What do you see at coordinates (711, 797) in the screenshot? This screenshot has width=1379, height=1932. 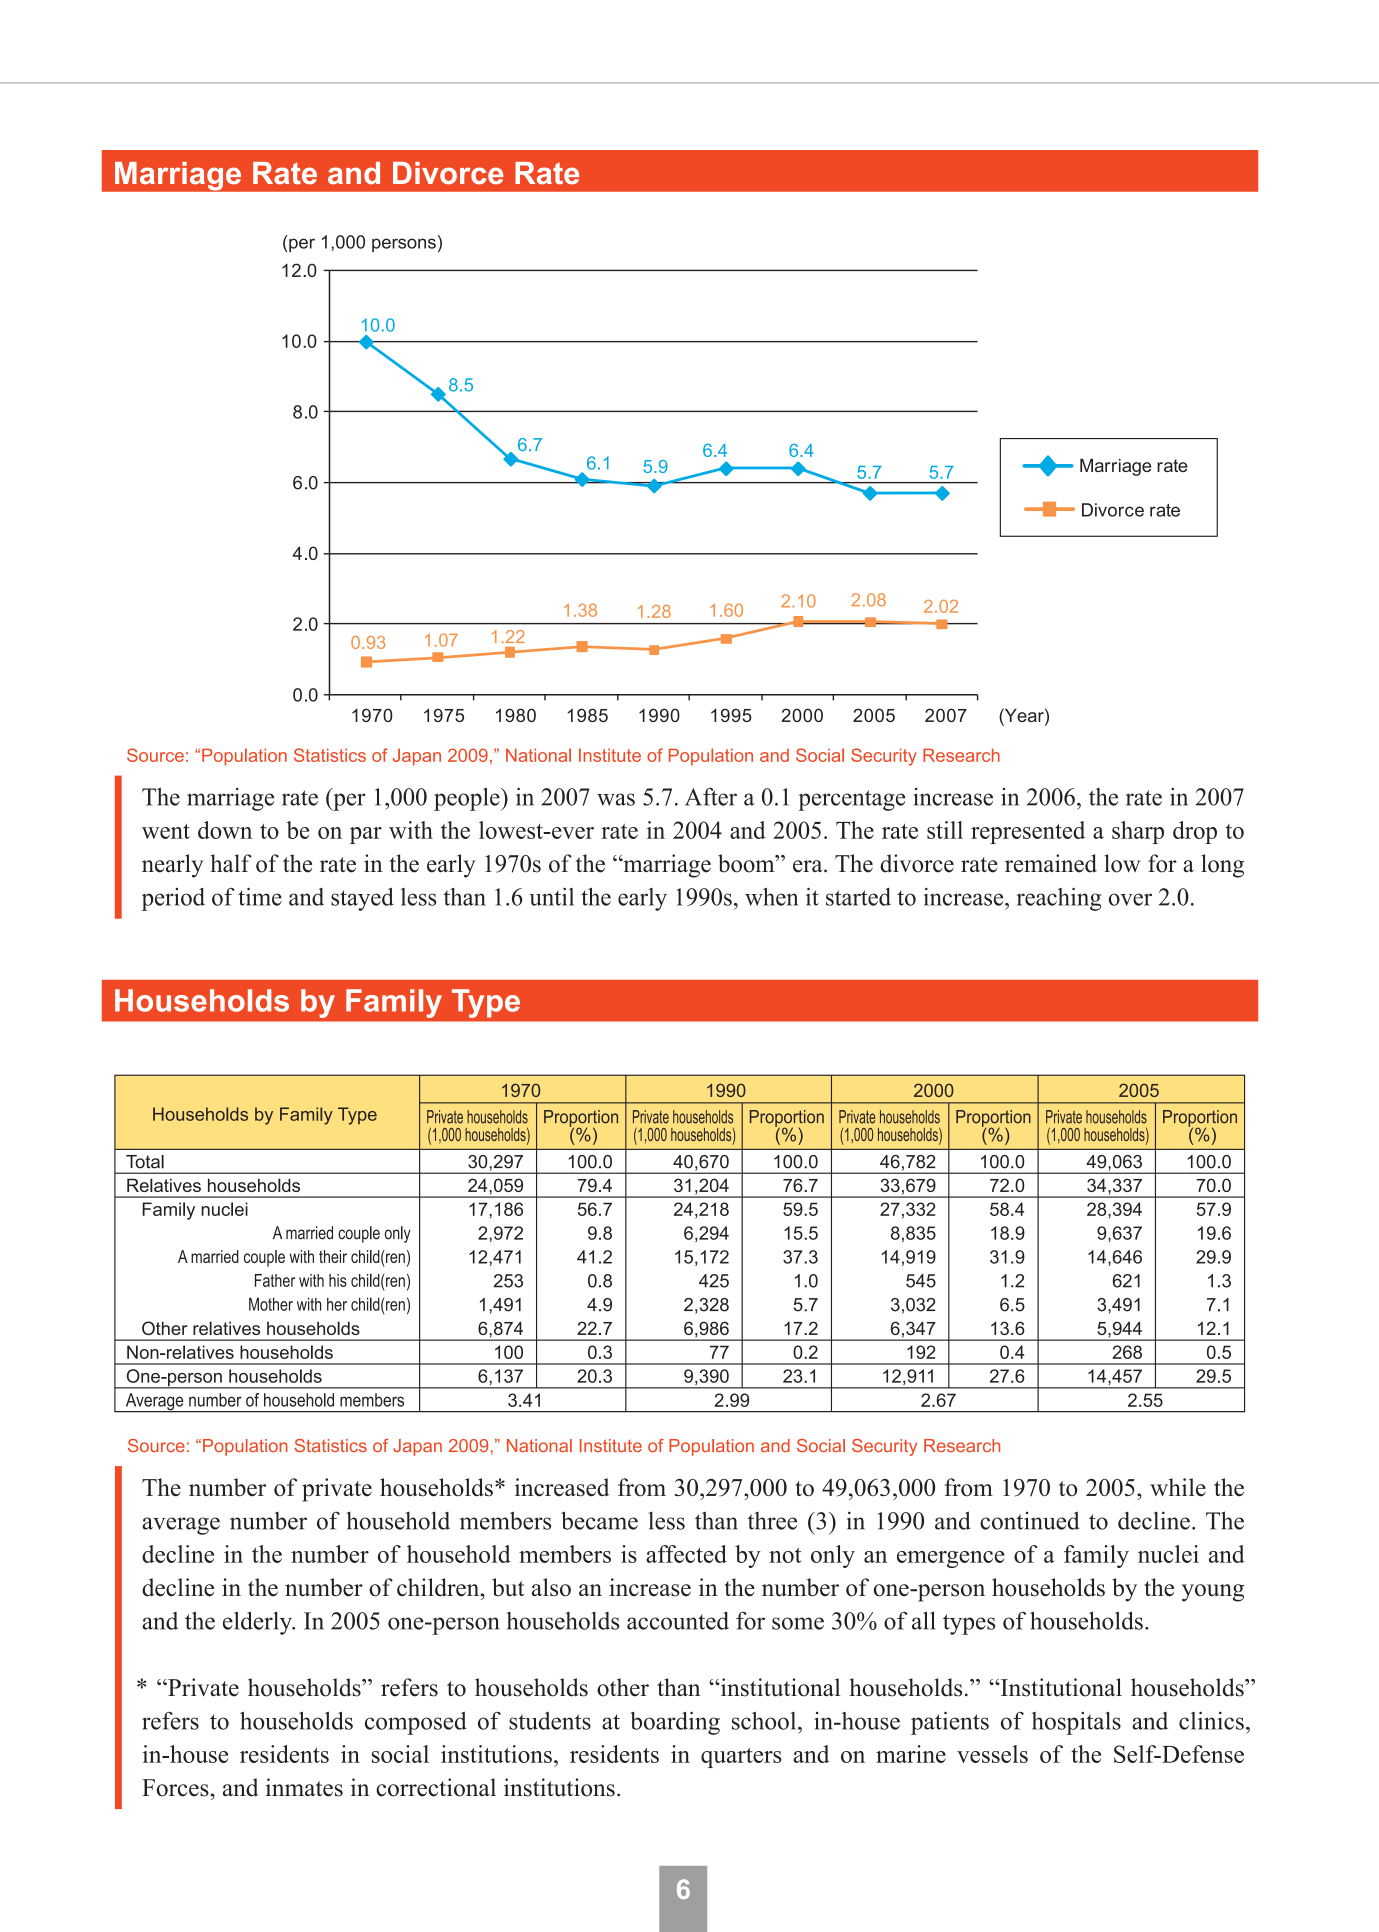 I see `After` at bounding box center [711, 797].
